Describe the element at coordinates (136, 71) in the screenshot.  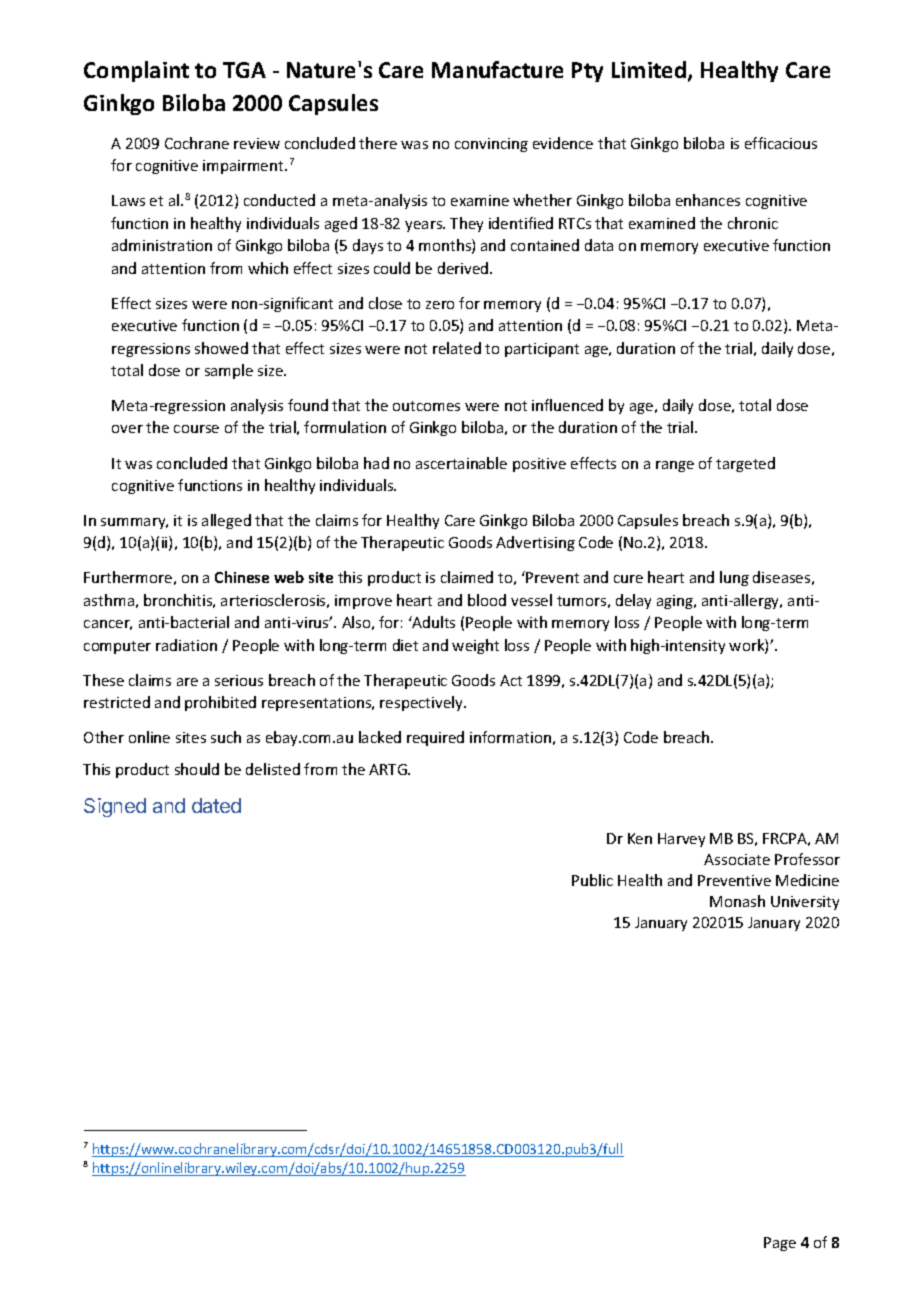
I see `Complaint` at that location.
